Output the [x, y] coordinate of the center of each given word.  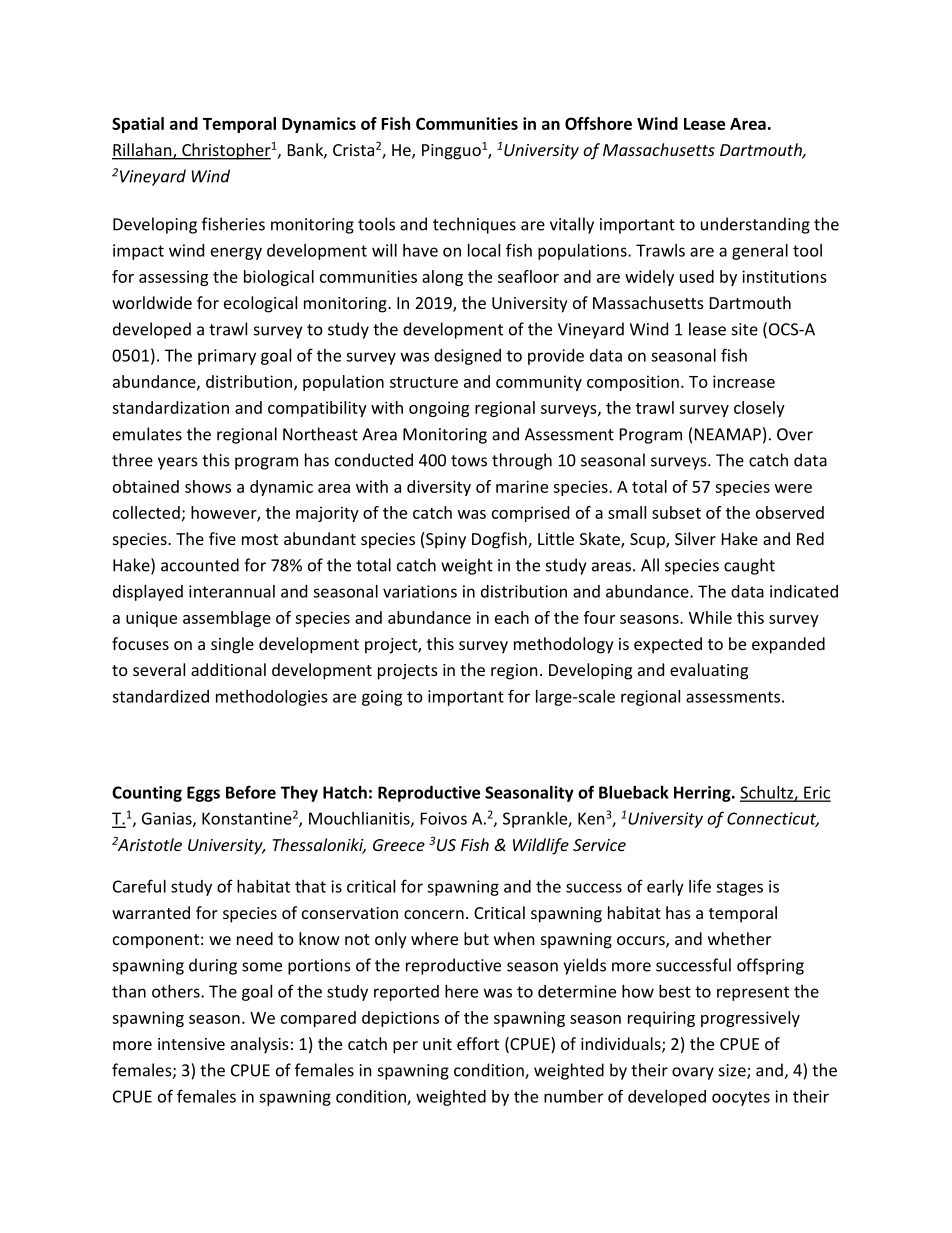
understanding [755, 225]
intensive [191, 1044]
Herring [703, 794]
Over [795, 434]
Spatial [138, 125]
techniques [474, 225]
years [178, 463]
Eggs [203, 794]
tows [469, 461]
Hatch [345, 792]
